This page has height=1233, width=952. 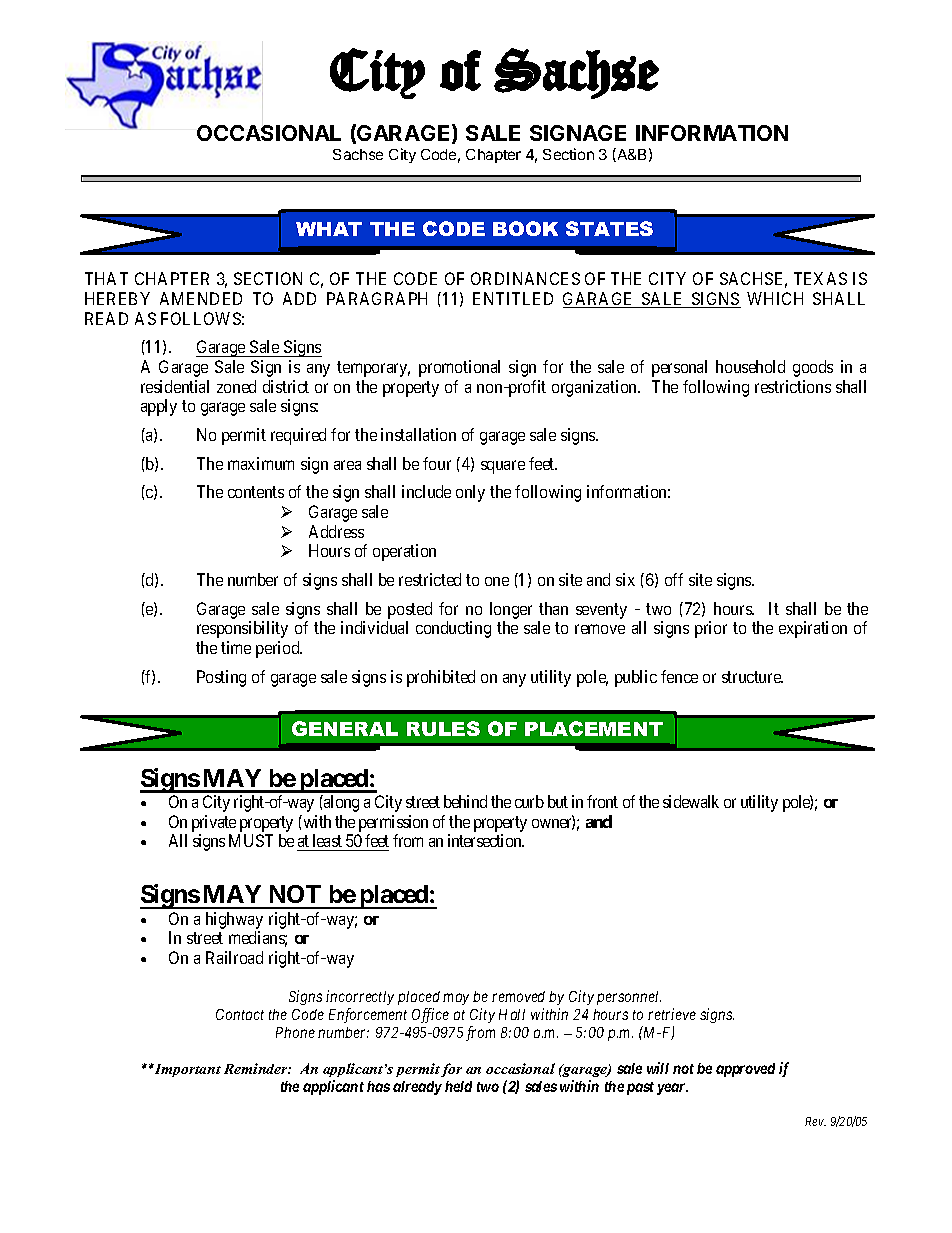 What do you see at coordinates (256, 492) in the page?
I see `contents` at bounding box center [256, 492].
